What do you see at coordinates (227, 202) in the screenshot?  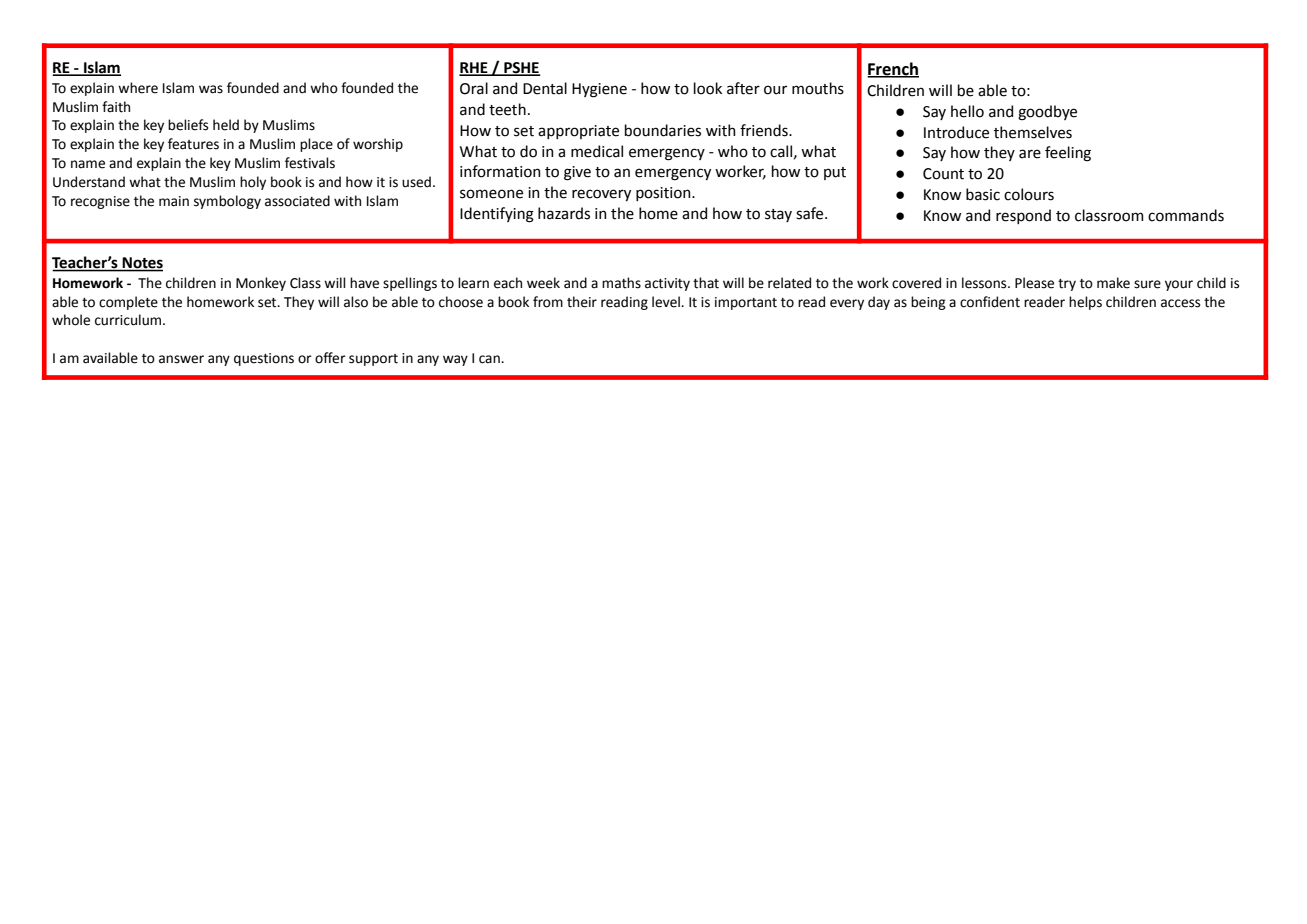 I see `symbology` at bounding box center [227, 202].
